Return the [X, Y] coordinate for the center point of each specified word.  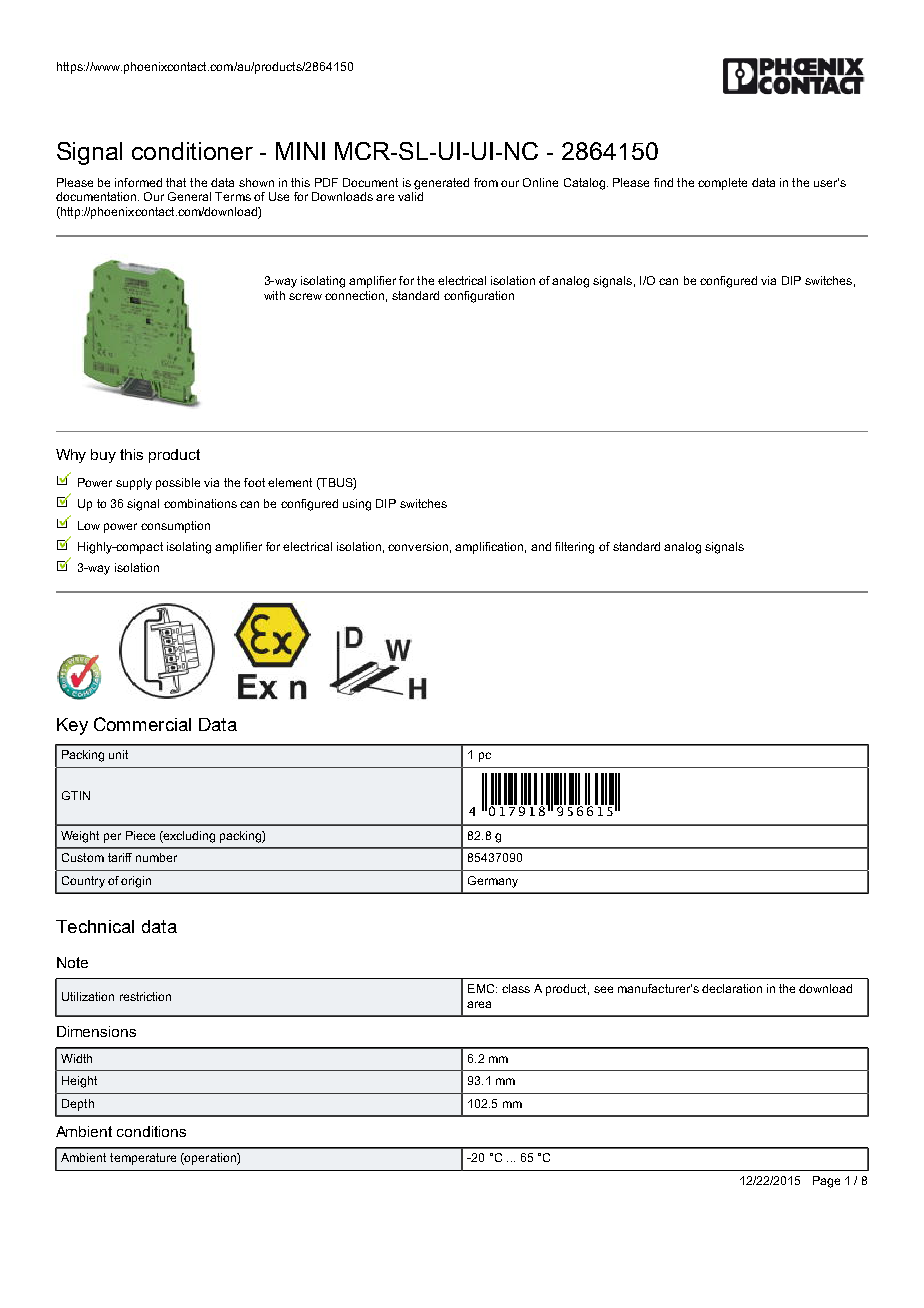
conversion [418, 546]
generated [441, 184]
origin [136, 882]
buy [103, 456]
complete [722, 184]
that [176, 182]
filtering [574, 548]
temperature [143, 1159]
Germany [493, 882]
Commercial [142, 724]
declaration [732, 988]
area [479, 1004]
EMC [482, 988]
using [357, 505]
